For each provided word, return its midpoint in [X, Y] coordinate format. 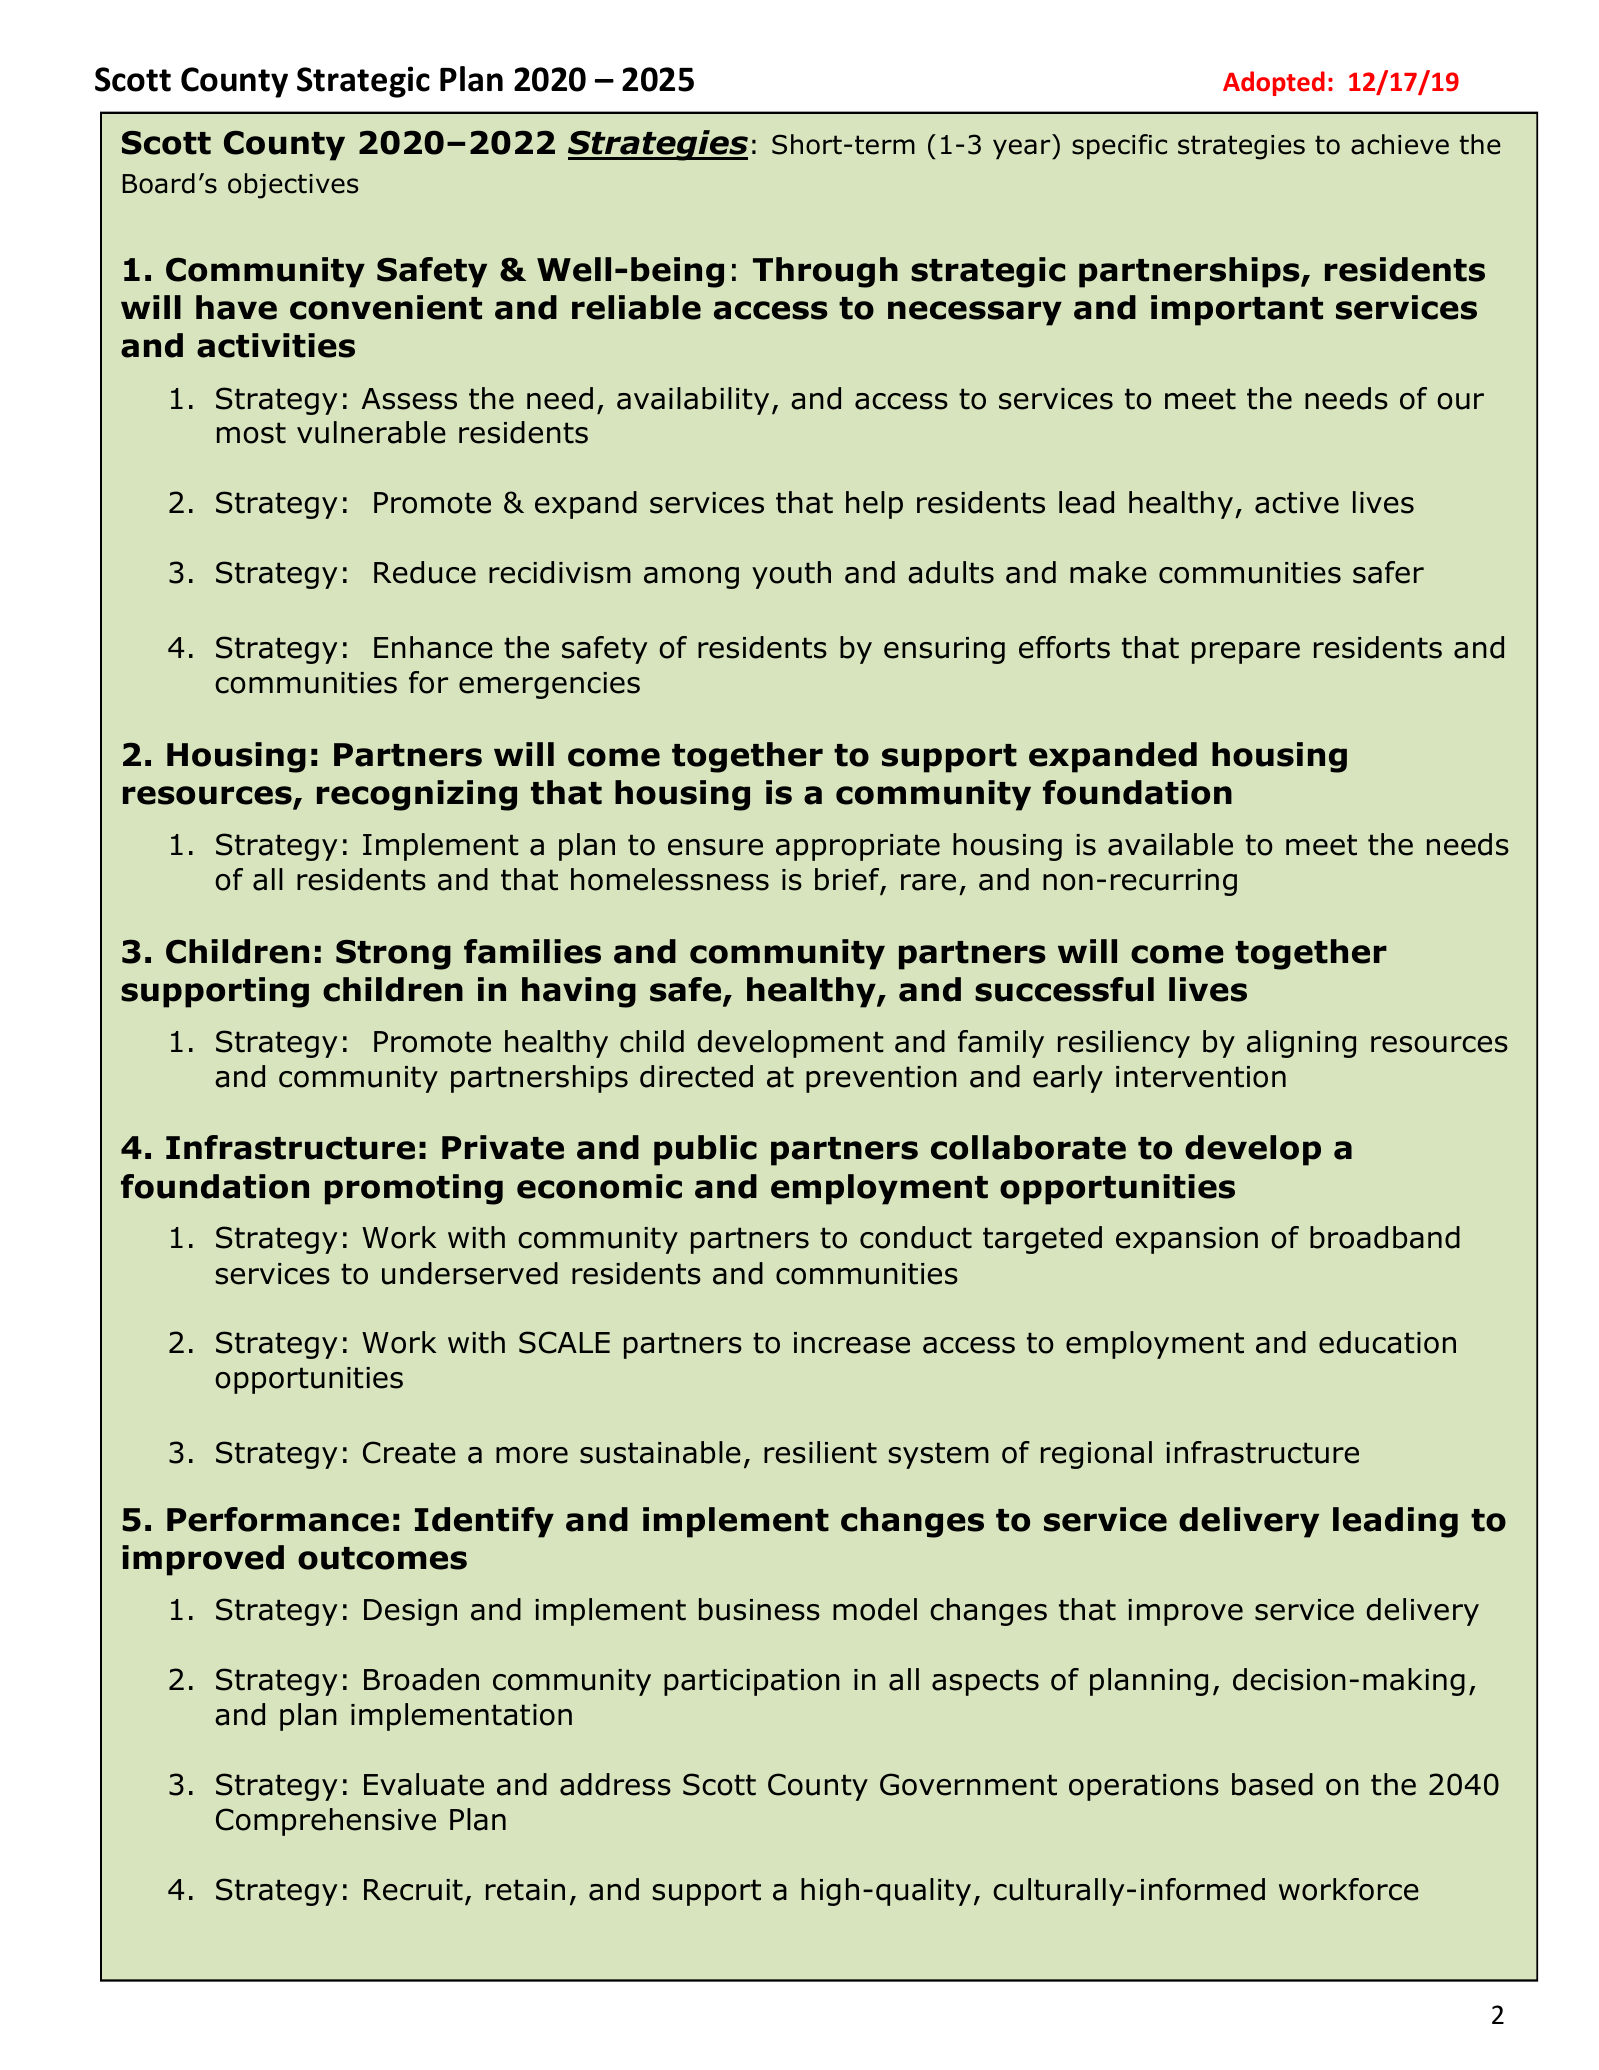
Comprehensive [326, 1822]
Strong [393, 955]
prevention [881, 1079]
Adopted [1274, 83]
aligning [1301, 1044]
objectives [293, 186]
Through [825, 272]
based [1272, 1784]
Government [968, 1784]
